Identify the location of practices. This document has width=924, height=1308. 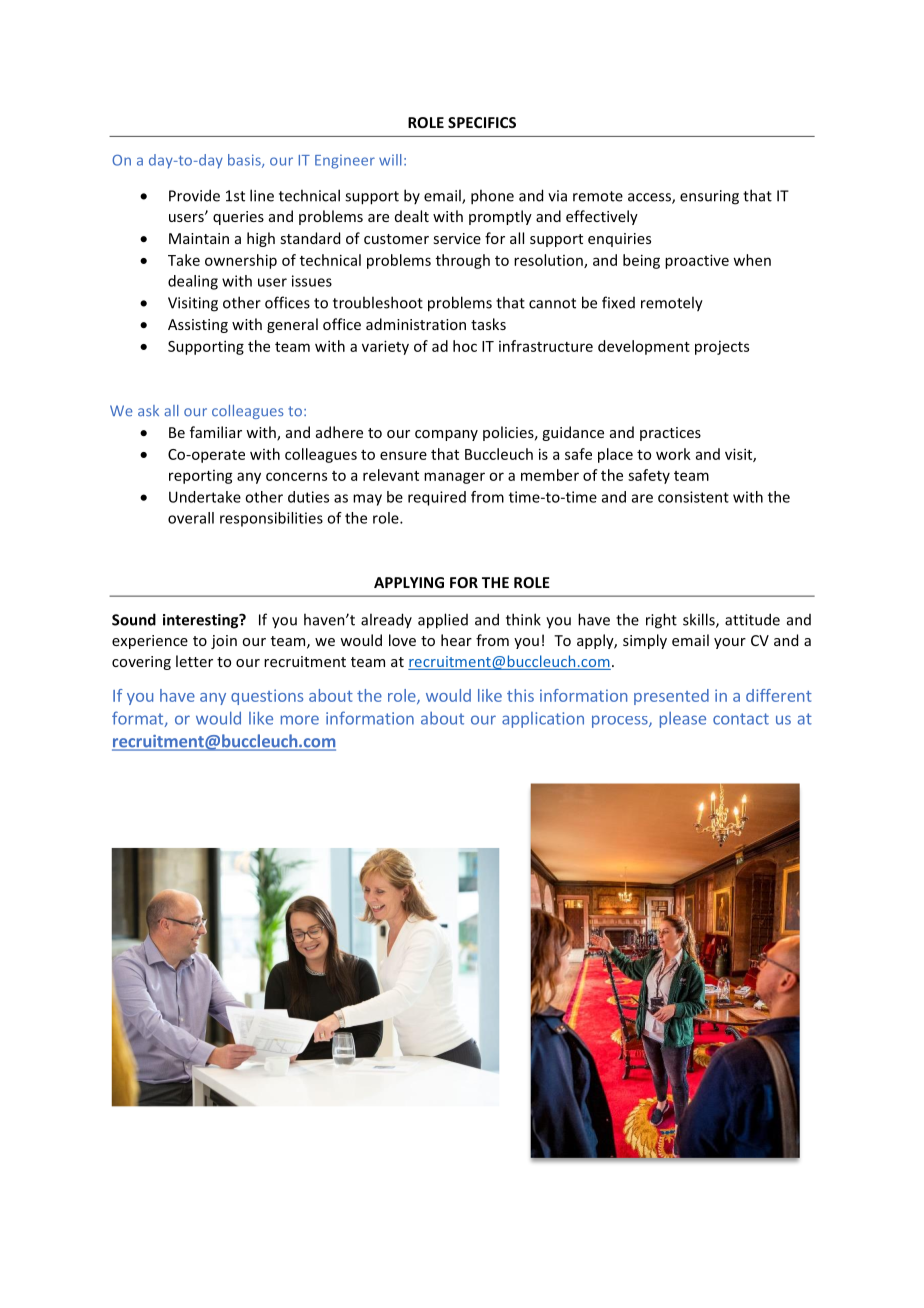
(670, 434).
